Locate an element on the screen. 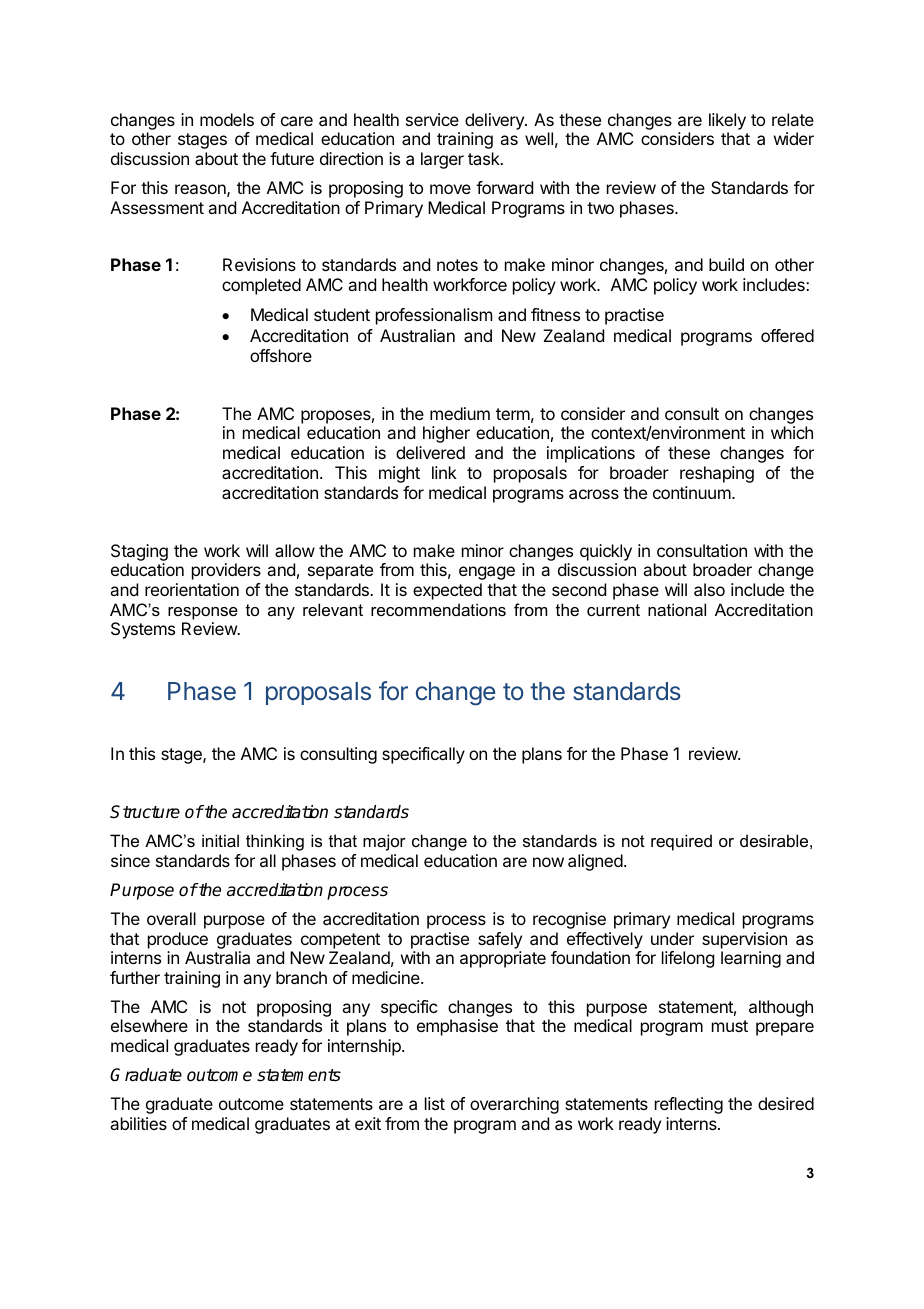 This screenshot has height=1309, width=924. Structure is located at coordinates (145, 812).
